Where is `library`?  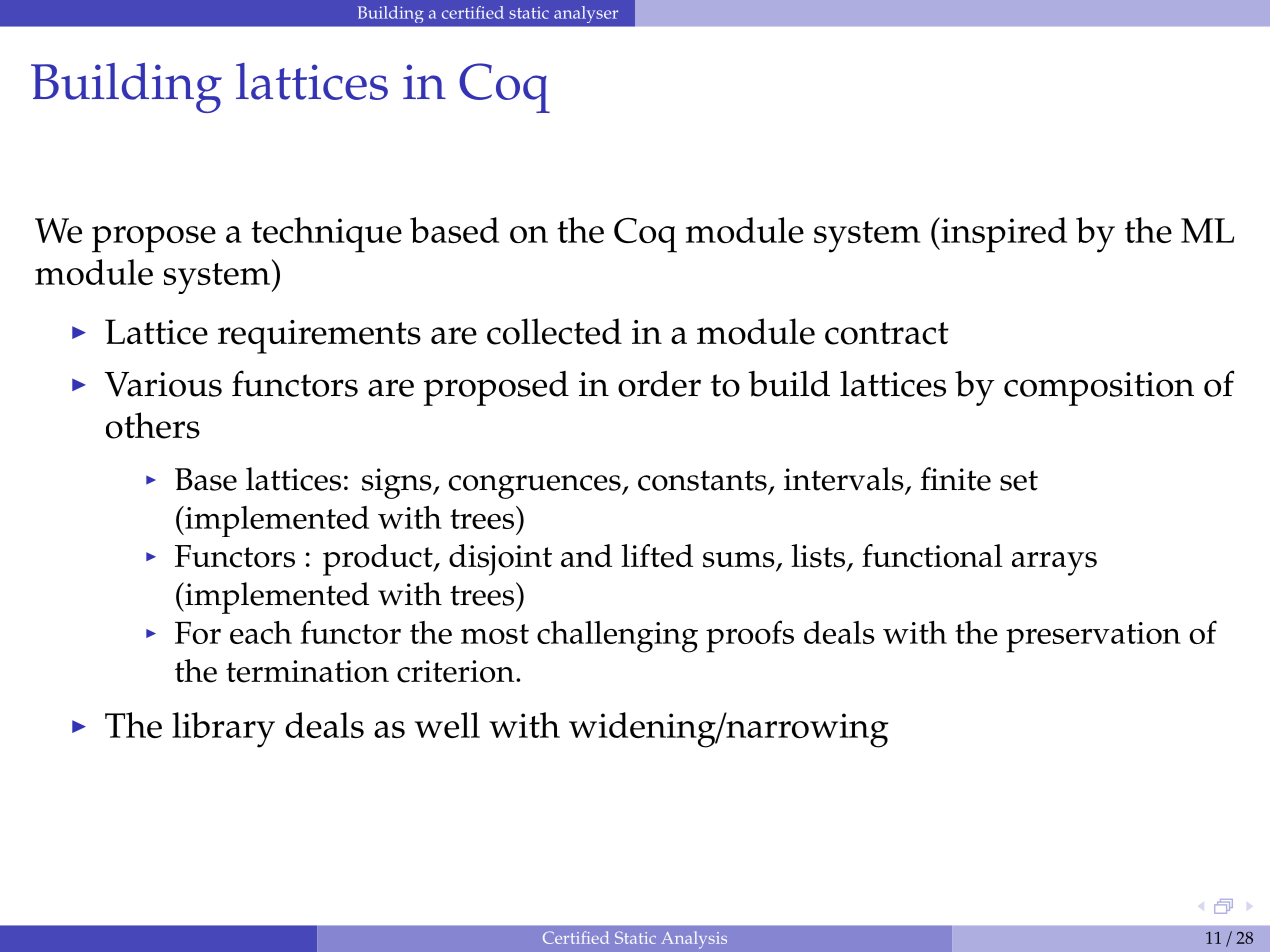
library is located at coordinates (223, 730).
